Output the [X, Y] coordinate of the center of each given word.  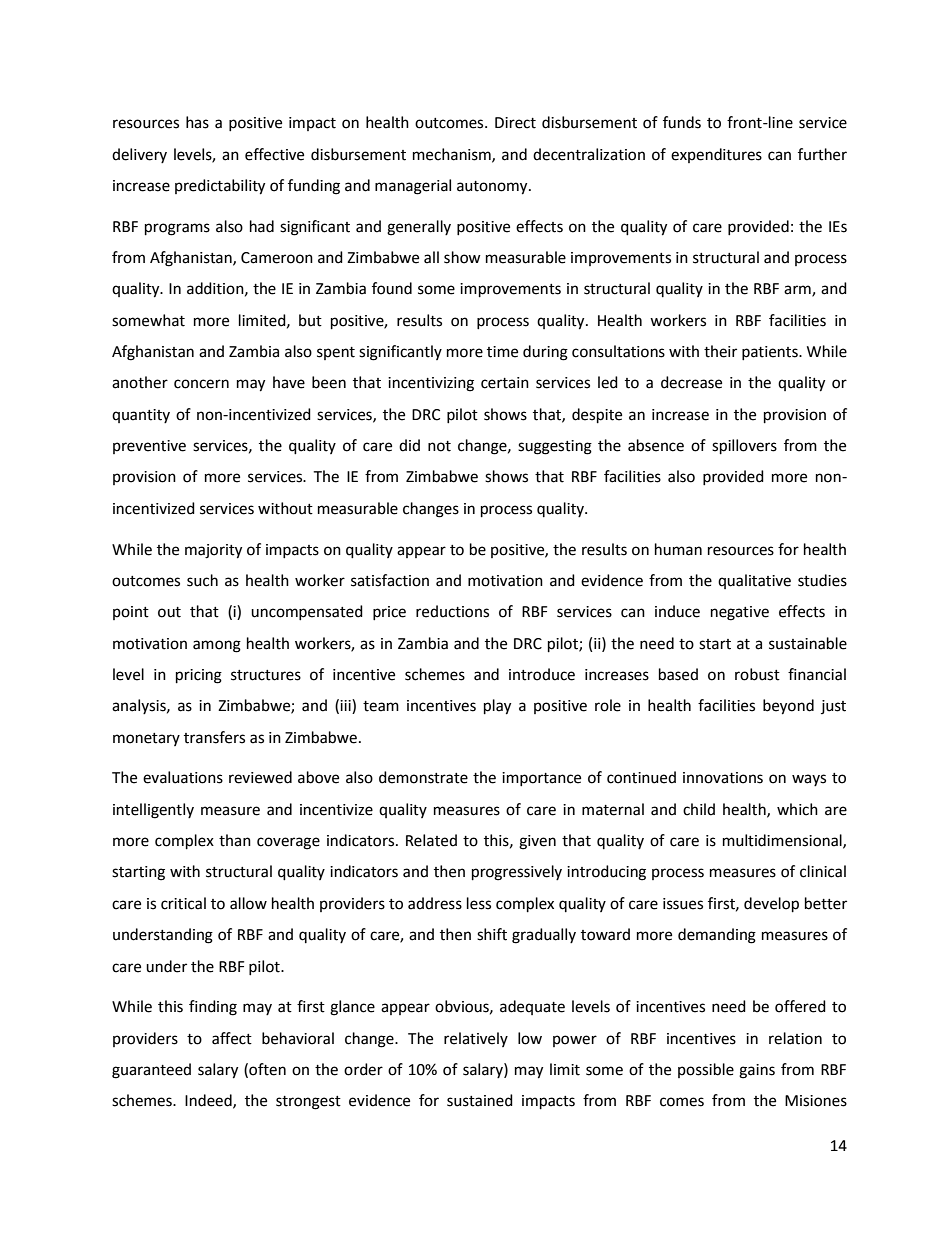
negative [740, 613]
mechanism [453, 155]
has [197, 122]
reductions [452, 611]
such [202, 580]
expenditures [716, 155]
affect [232, 1038]
